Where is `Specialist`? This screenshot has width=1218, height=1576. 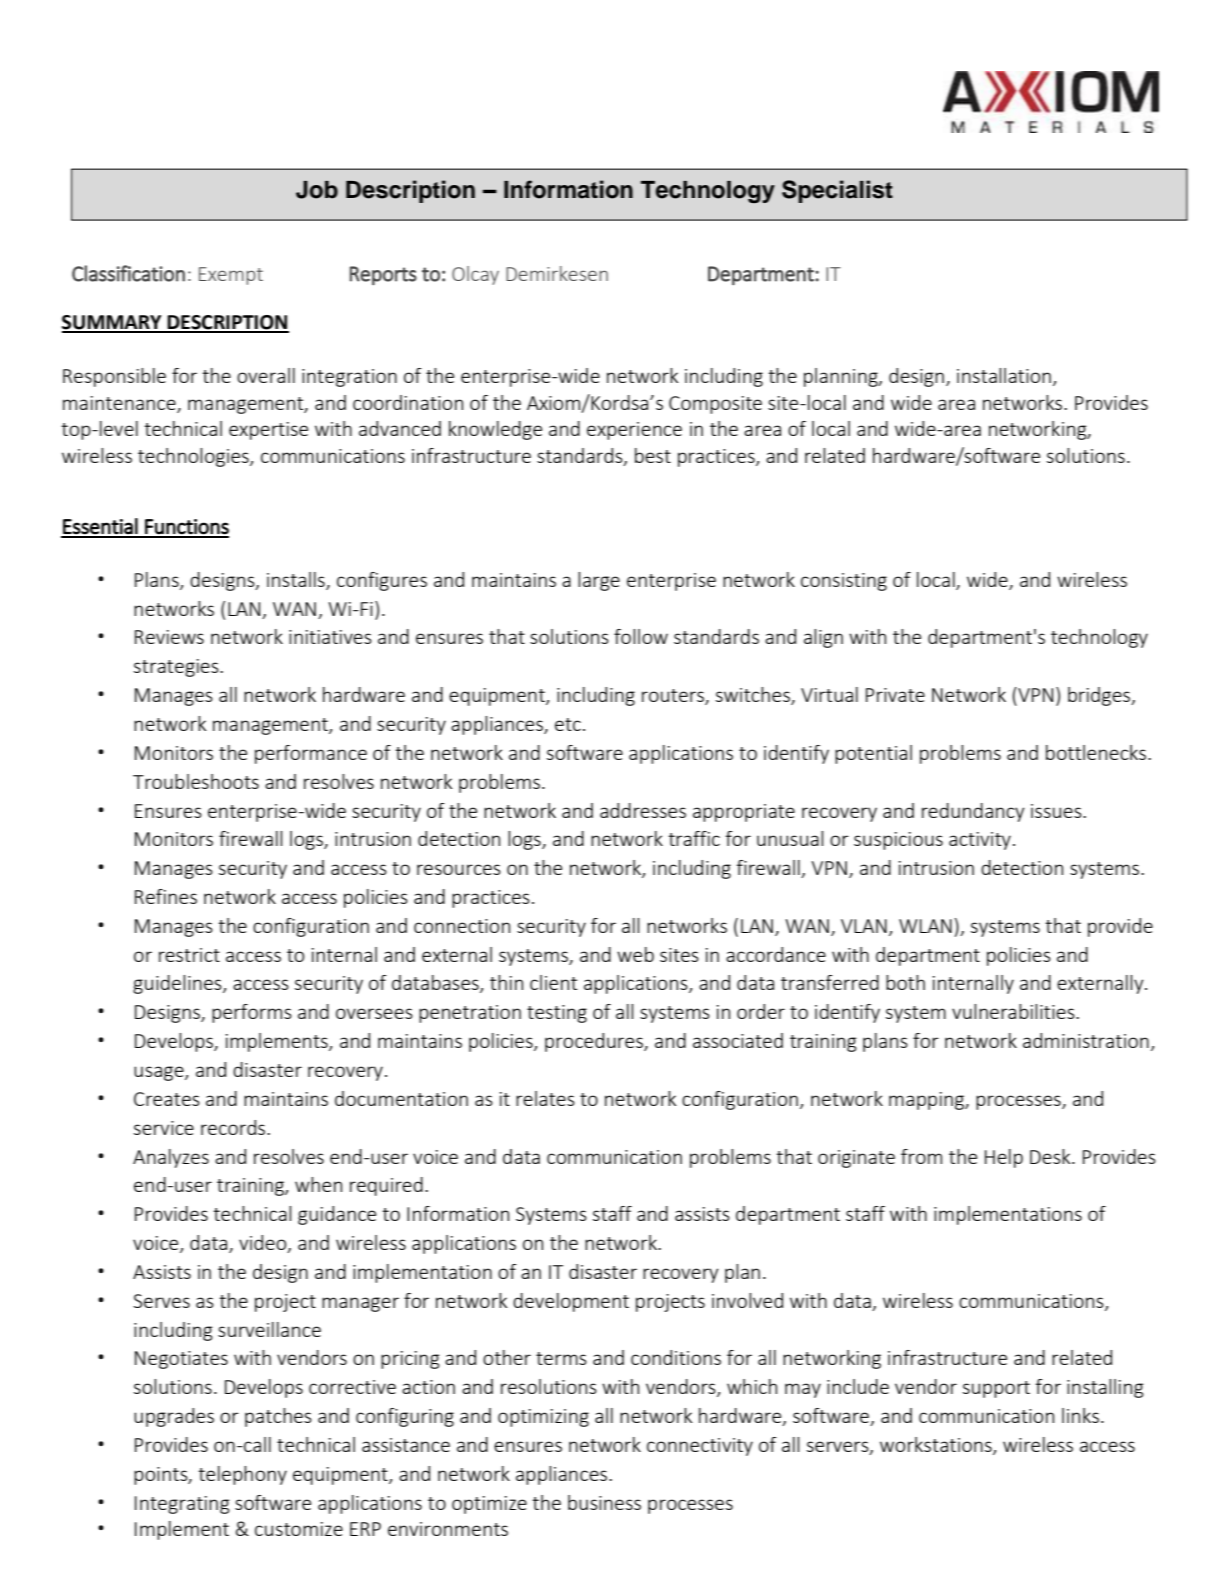
Specialist is located at coordinates (837, 191).
